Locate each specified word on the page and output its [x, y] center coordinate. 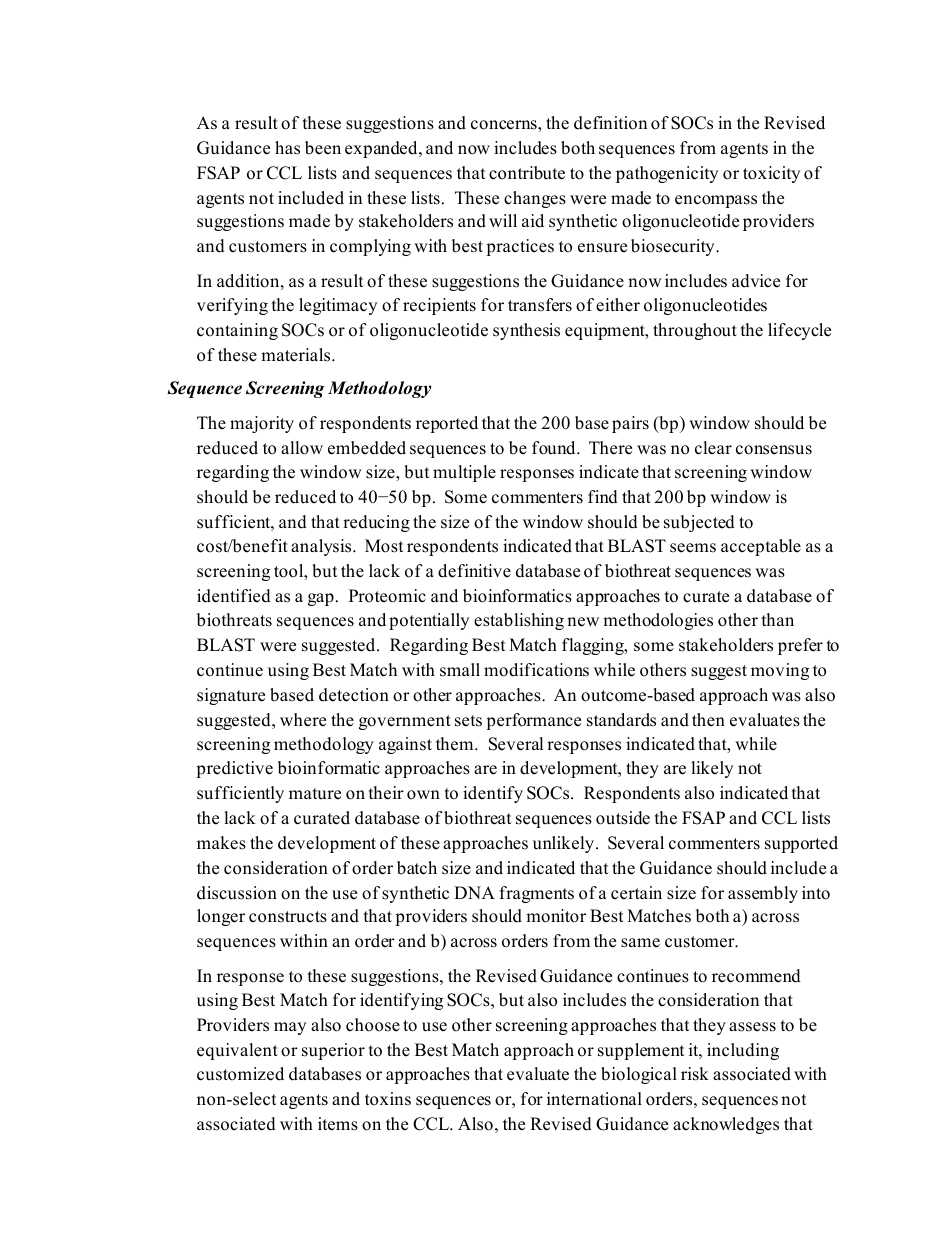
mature [315, 794]
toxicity [771, 174]
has [287, 148]
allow [302, 448]
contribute [527, 173]
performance [533, 721]
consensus [774, 450]
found [555, 448]
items [338, 1124]
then [708, 720]
